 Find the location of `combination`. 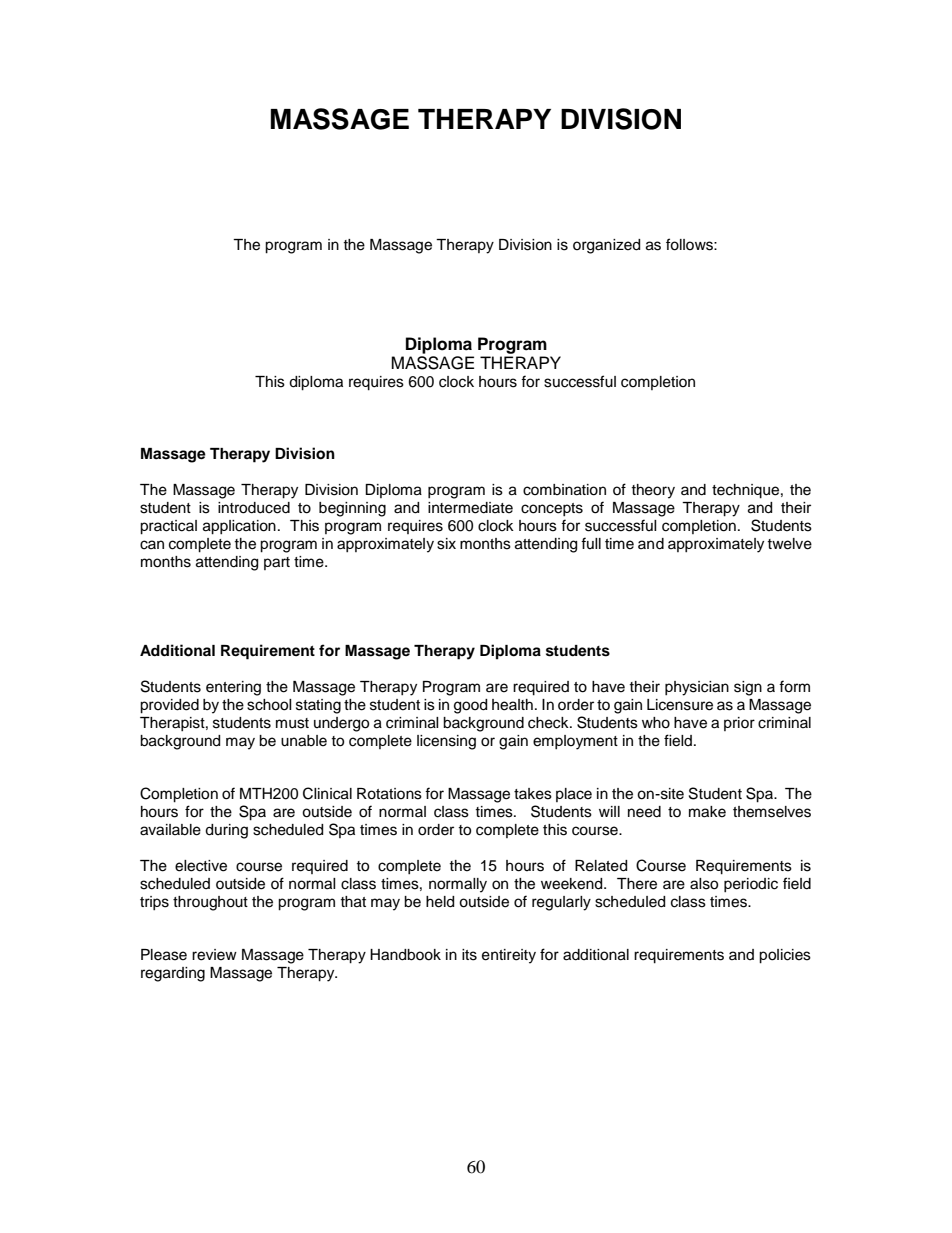

combination is located at coordinates (564, 490).
